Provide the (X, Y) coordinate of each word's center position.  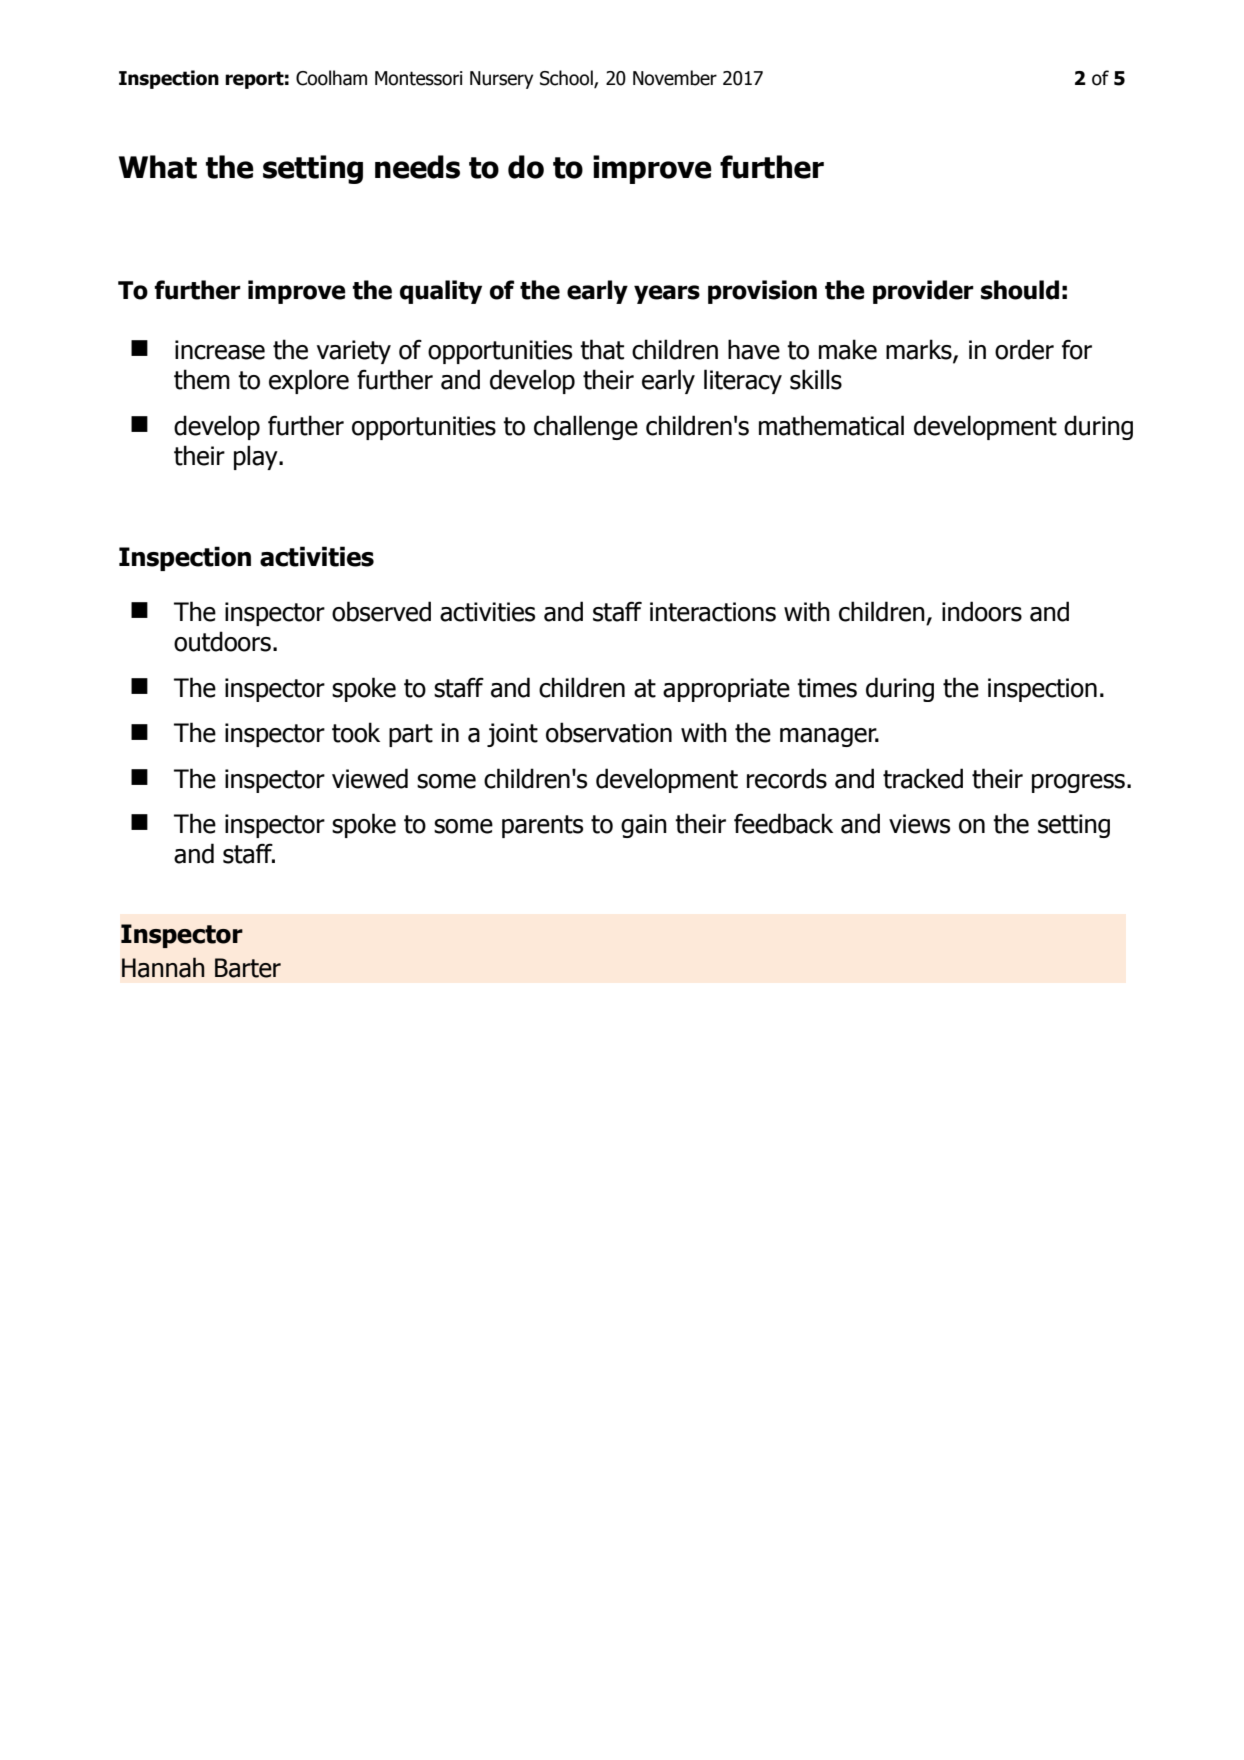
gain (644, 826)
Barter (248, 968)
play (257, 457)
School (567, 79)
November (675, 78)
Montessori (419, 78)
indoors (982, 611)
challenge (586, 427)
